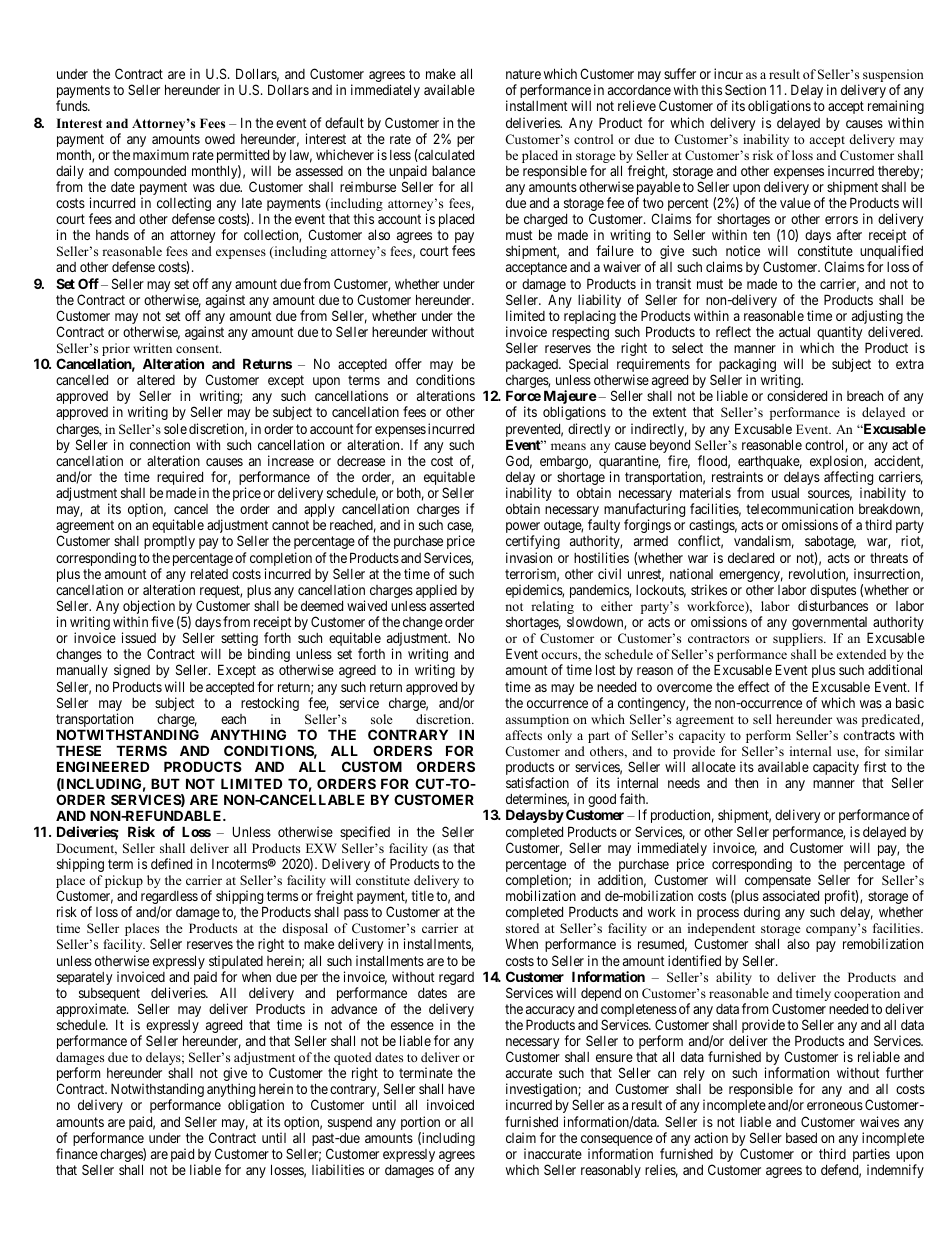 The image size is (952, 1233). I want to click on Section, so click(745, 89).
